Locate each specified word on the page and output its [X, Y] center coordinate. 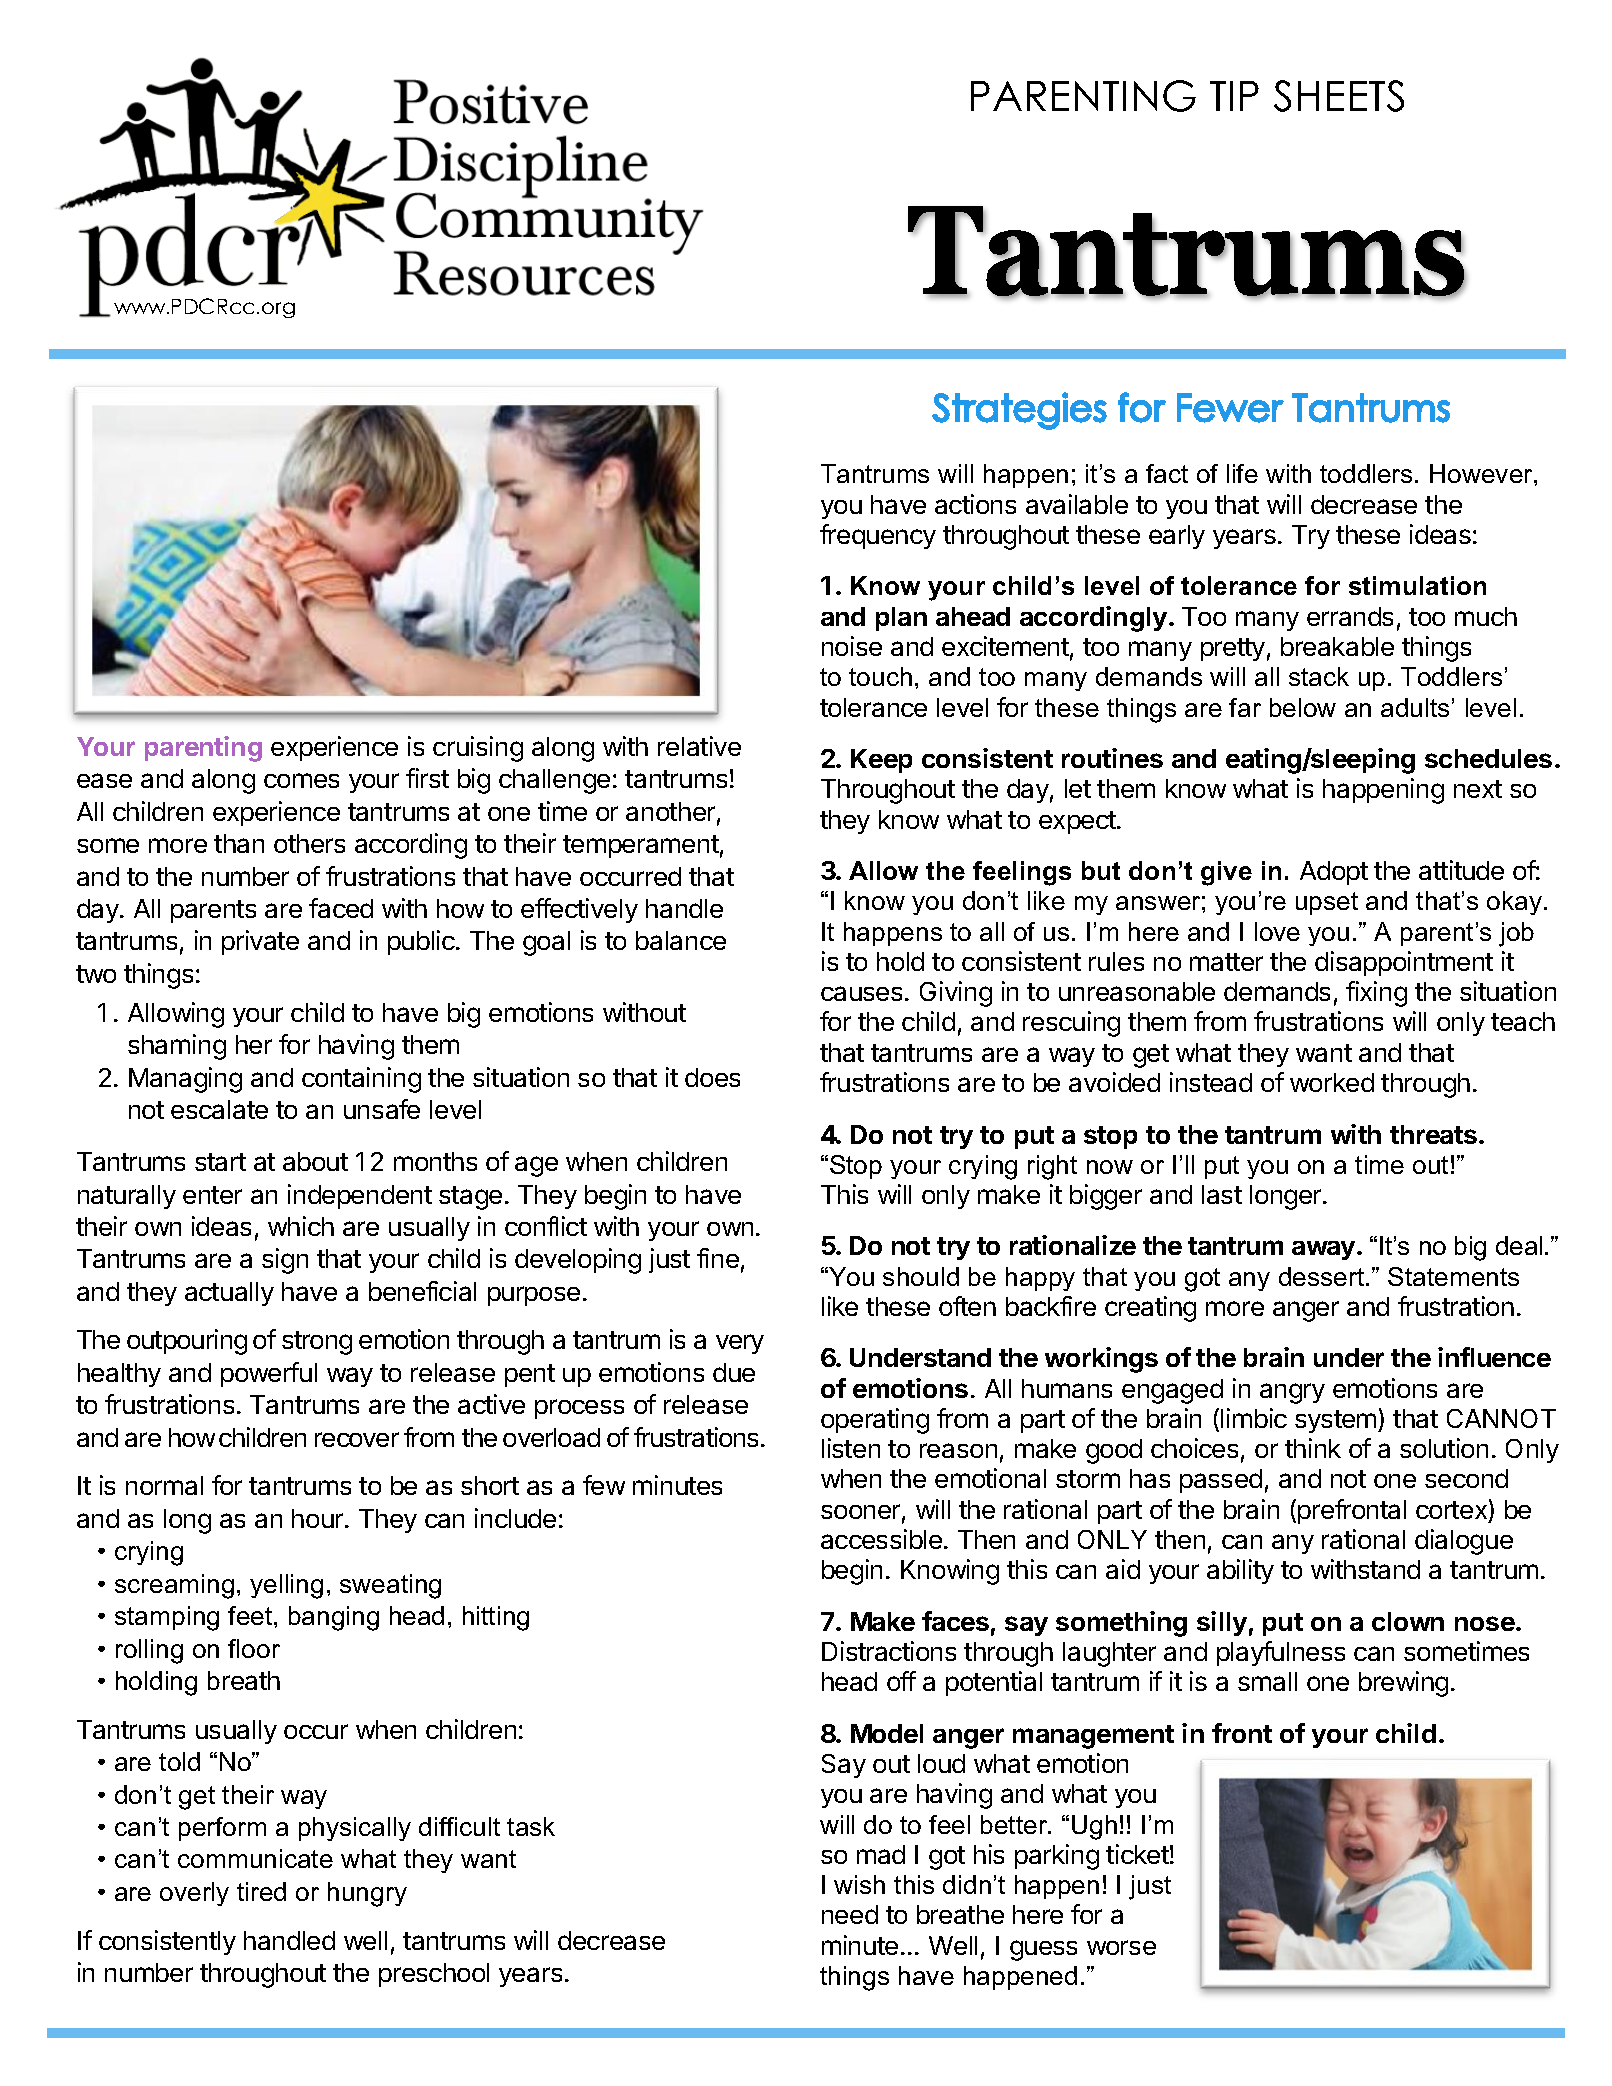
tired [261, 1891]
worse [1121, 1947]
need [850, 1914]
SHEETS [1339, 96]
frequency [878, 536]
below [1303, 707]
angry [1292, 1393]
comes [301, 780]
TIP [1234, 96]
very [740, 1344]
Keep [881, 761]
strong [317, 1343]
